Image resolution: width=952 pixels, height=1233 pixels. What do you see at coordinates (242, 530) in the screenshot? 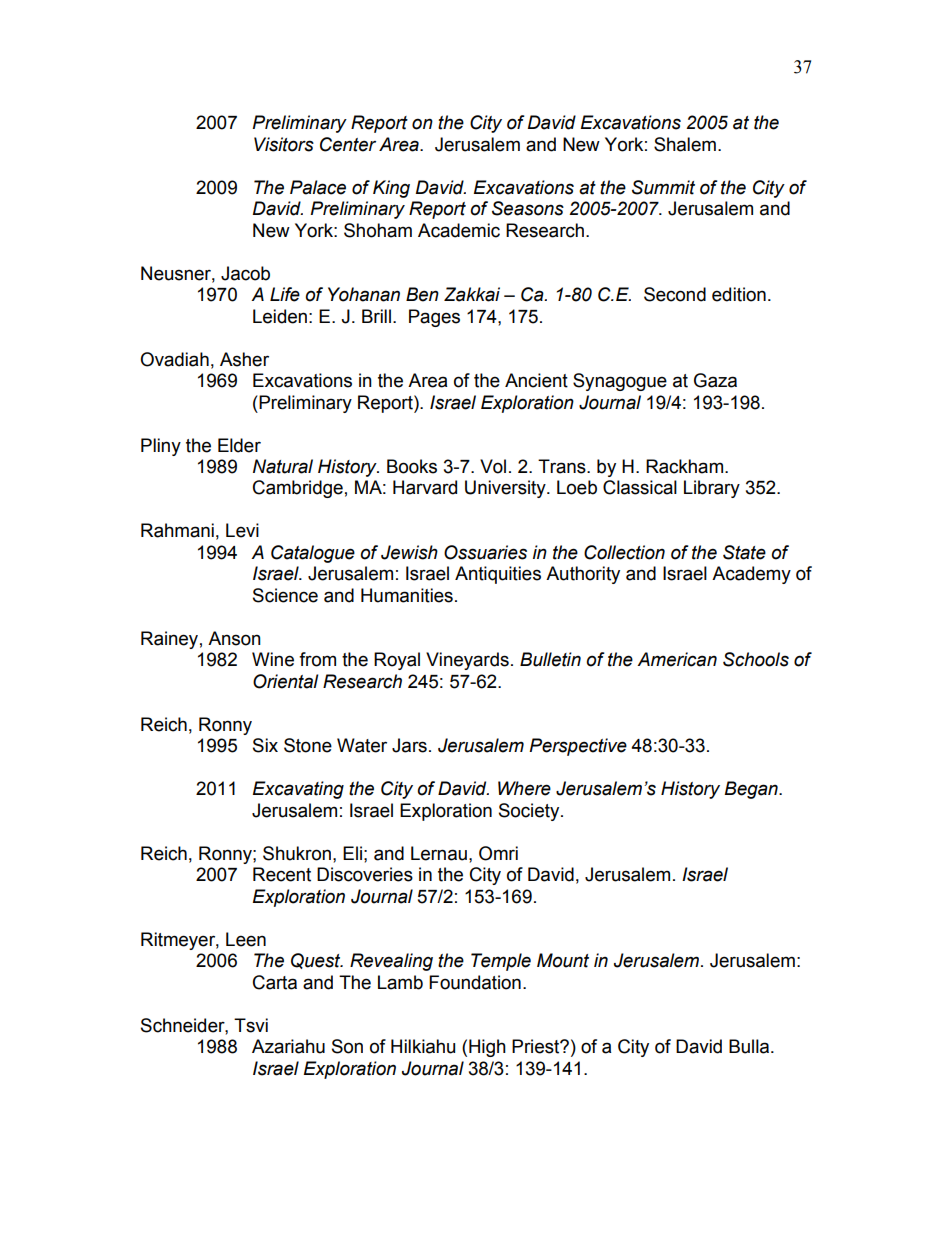
I see `Levi` at bounding box center [242, 530].
